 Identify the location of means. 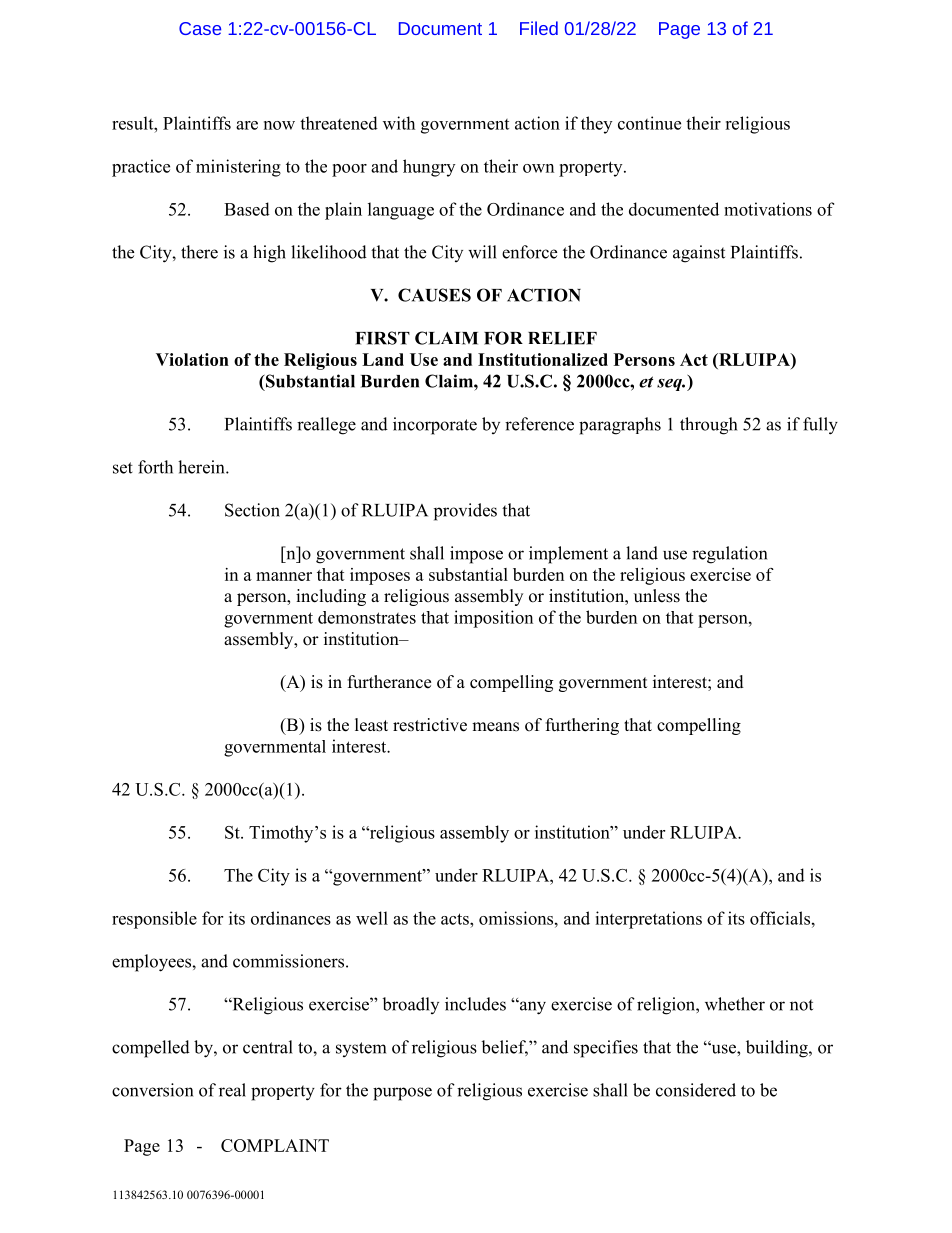
(495, 727).
